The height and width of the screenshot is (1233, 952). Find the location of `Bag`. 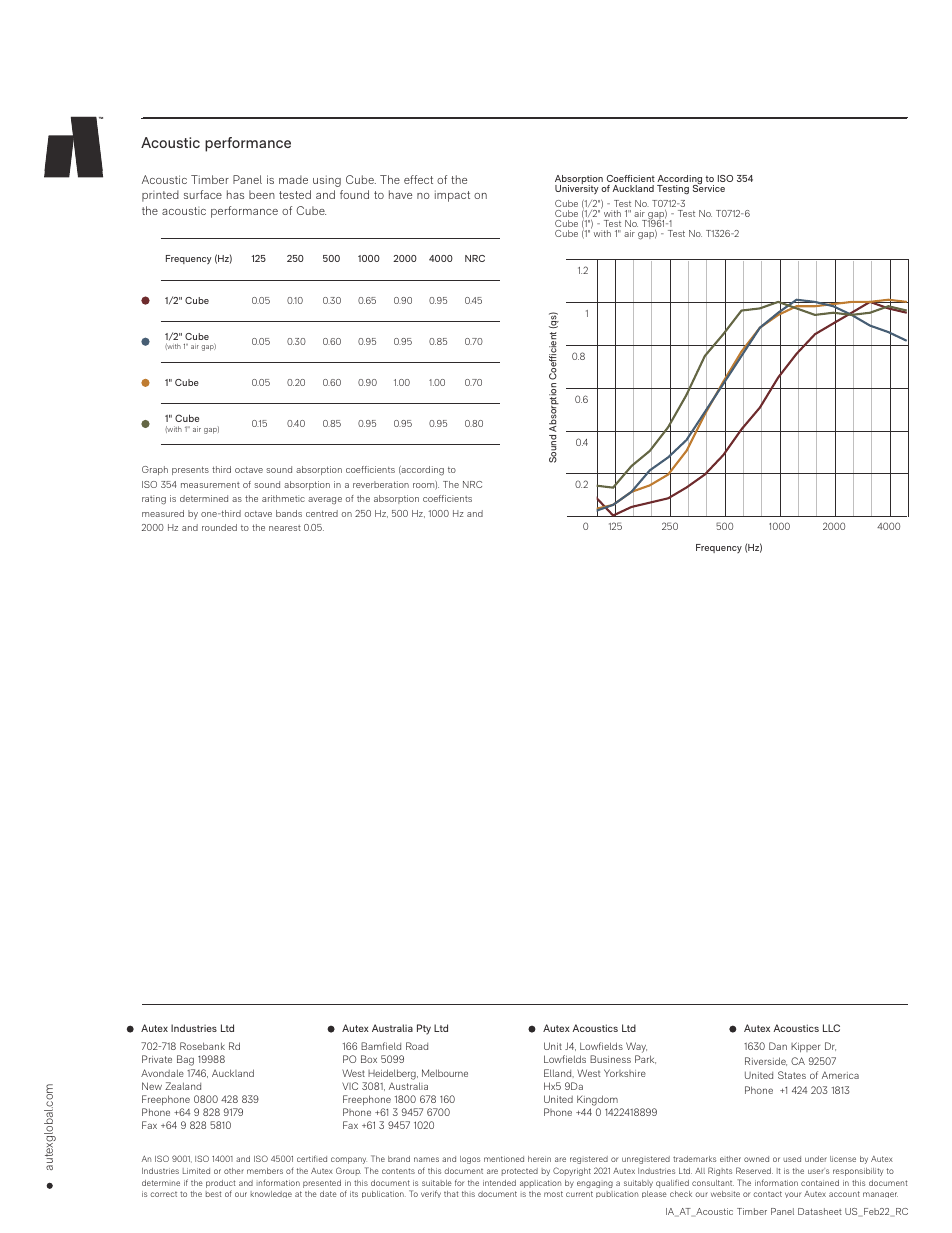

Bag is located at coordinates (185, 1060).
